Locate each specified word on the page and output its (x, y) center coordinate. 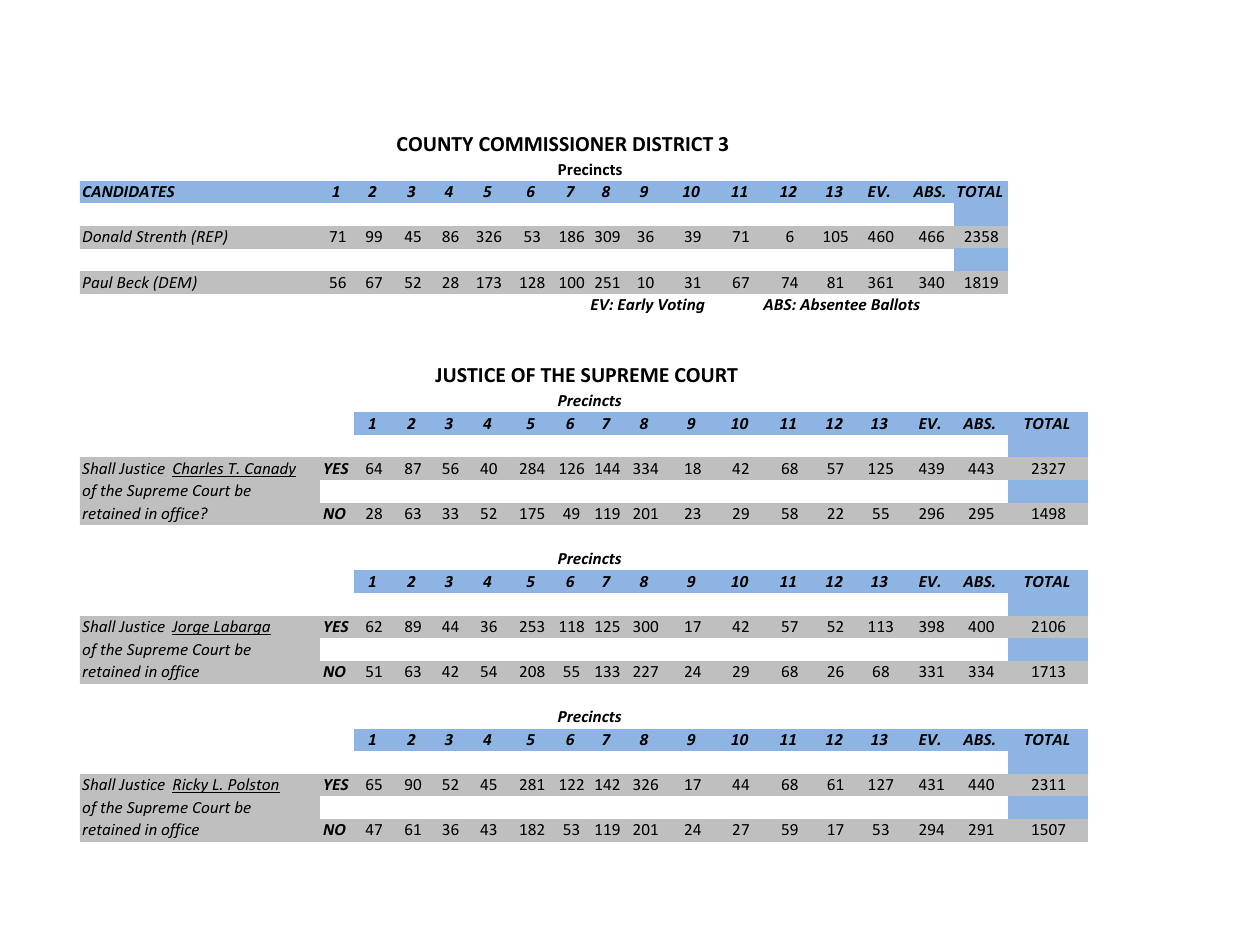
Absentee (833, 304)
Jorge (191, 628)
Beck (133, 282)
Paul (98, 282)
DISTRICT (673, 144)
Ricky (191, 785)
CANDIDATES (129, 191)
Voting (682, 305)
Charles (199, 469)
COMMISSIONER (553, 144)
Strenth (161, 236)
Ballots (895, 304)
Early (636, 305)
